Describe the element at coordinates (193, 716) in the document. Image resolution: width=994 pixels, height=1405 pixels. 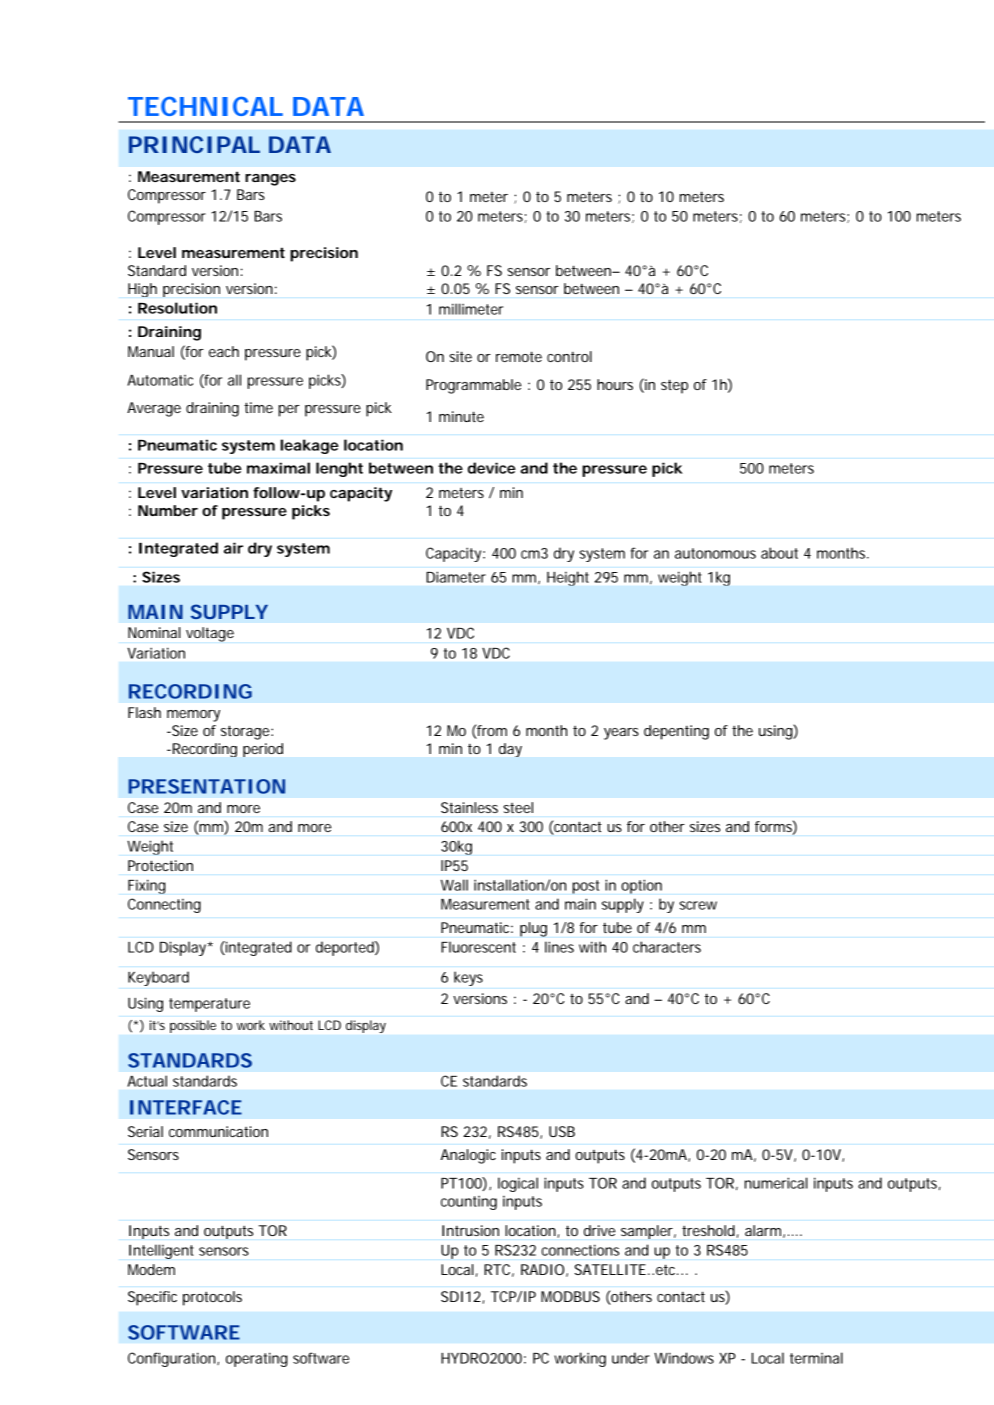
I see `memory` at that location.
